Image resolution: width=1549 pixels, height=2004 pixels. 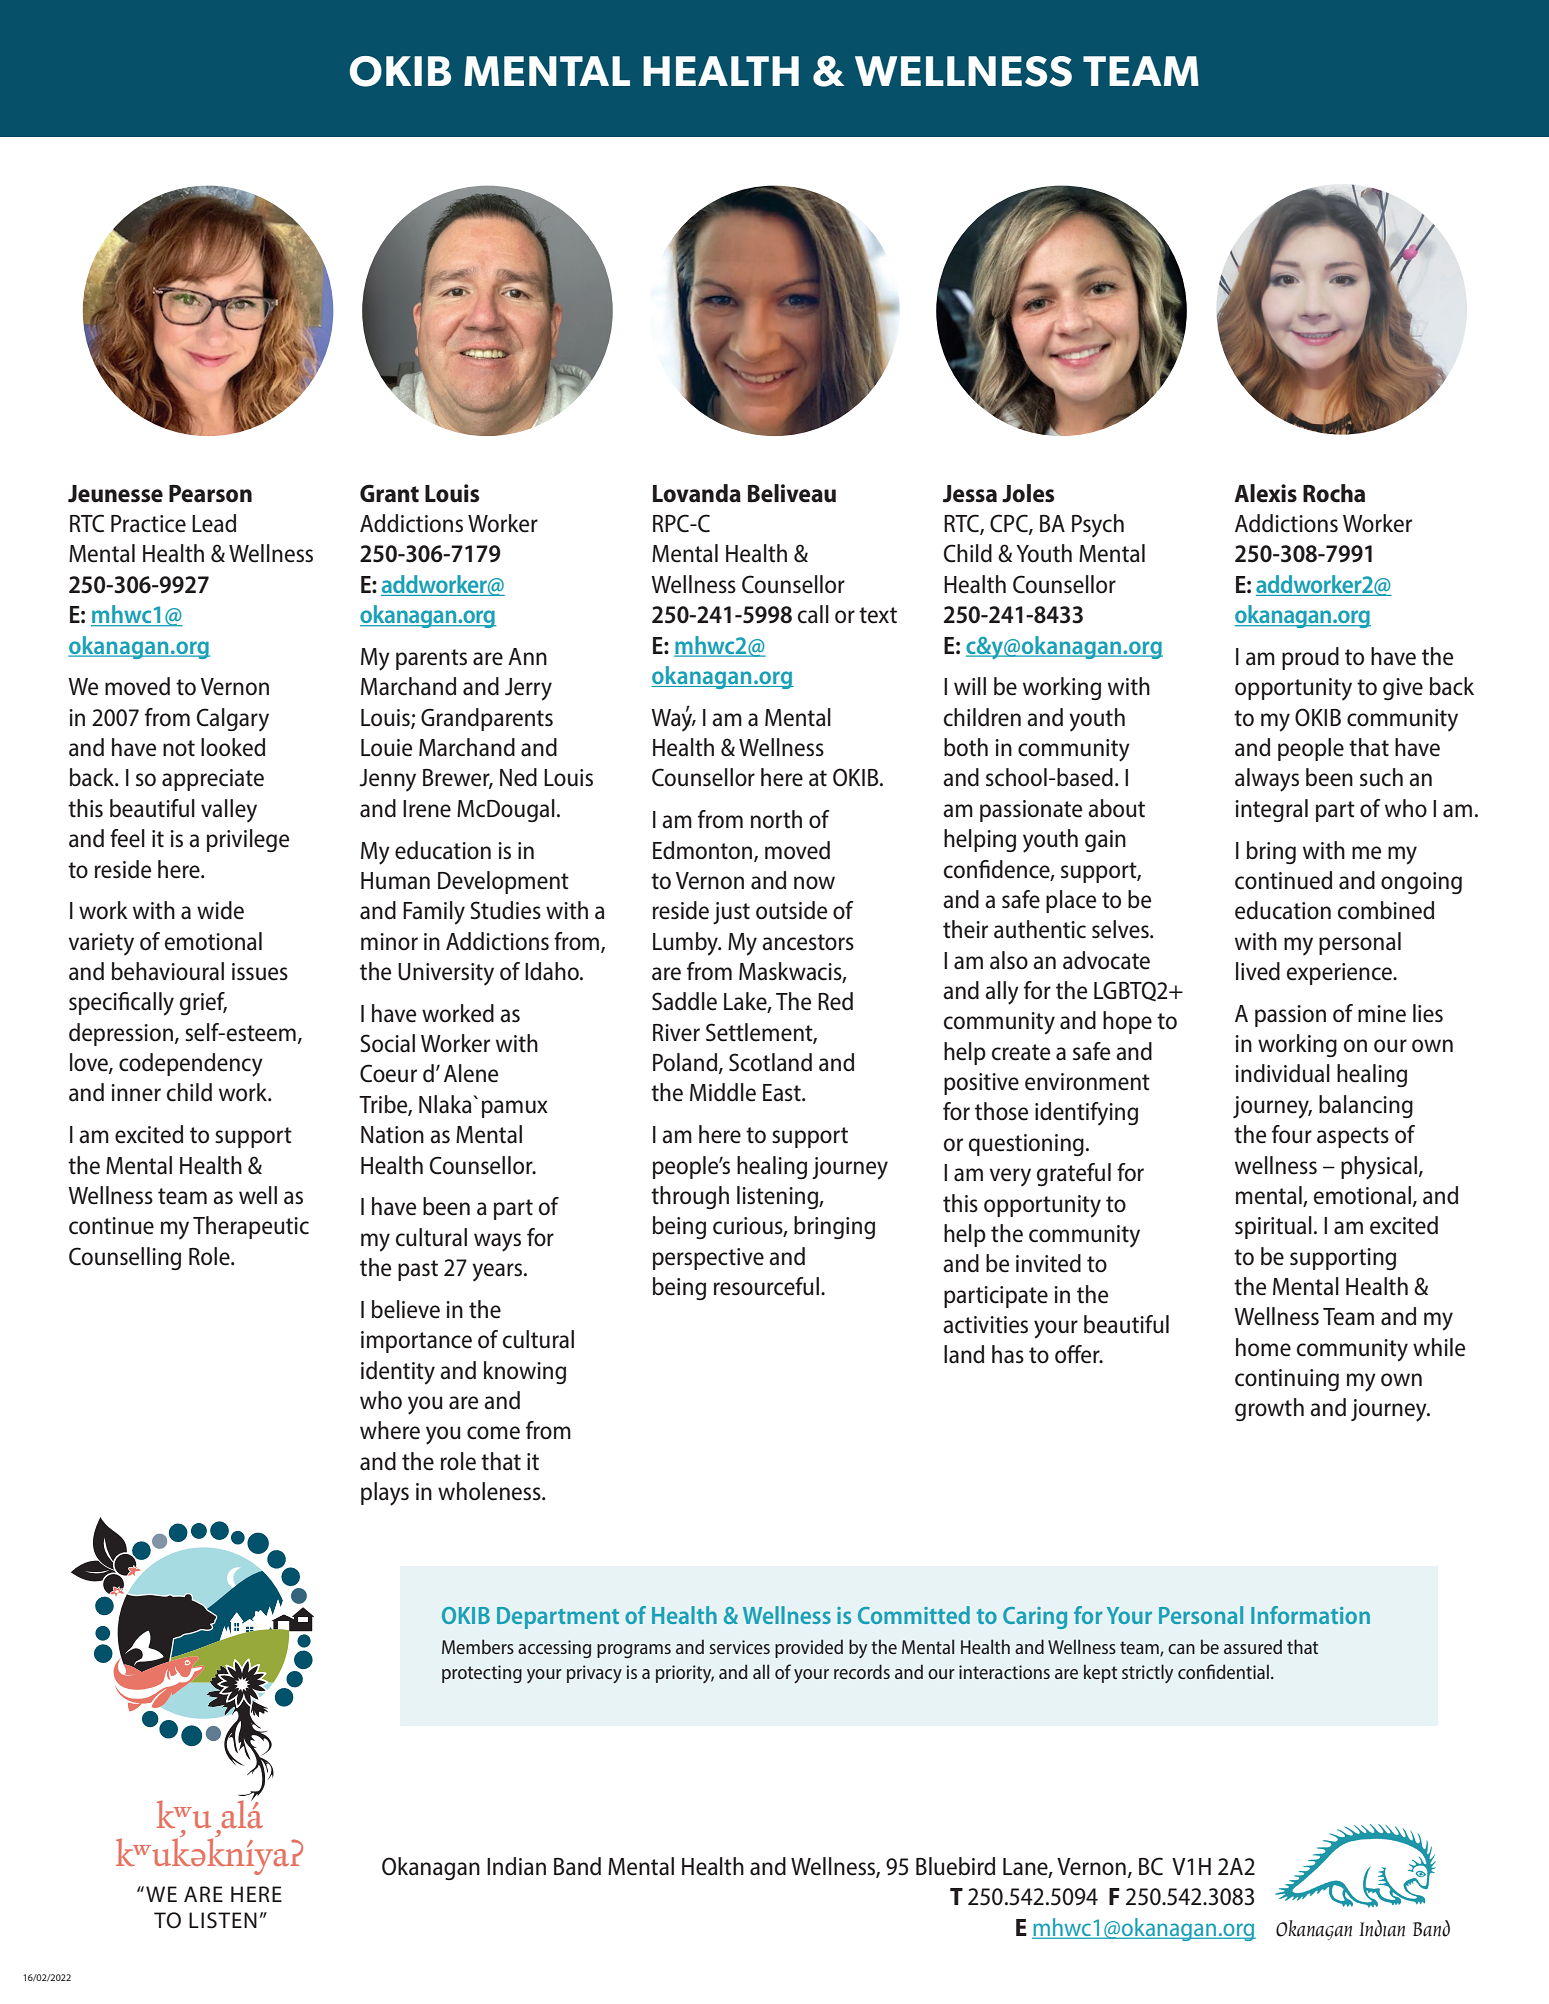 What do you see at coordinates (482, 1674) in the screenshot?
I see `protecting` at bounding box center [482, 1674].
